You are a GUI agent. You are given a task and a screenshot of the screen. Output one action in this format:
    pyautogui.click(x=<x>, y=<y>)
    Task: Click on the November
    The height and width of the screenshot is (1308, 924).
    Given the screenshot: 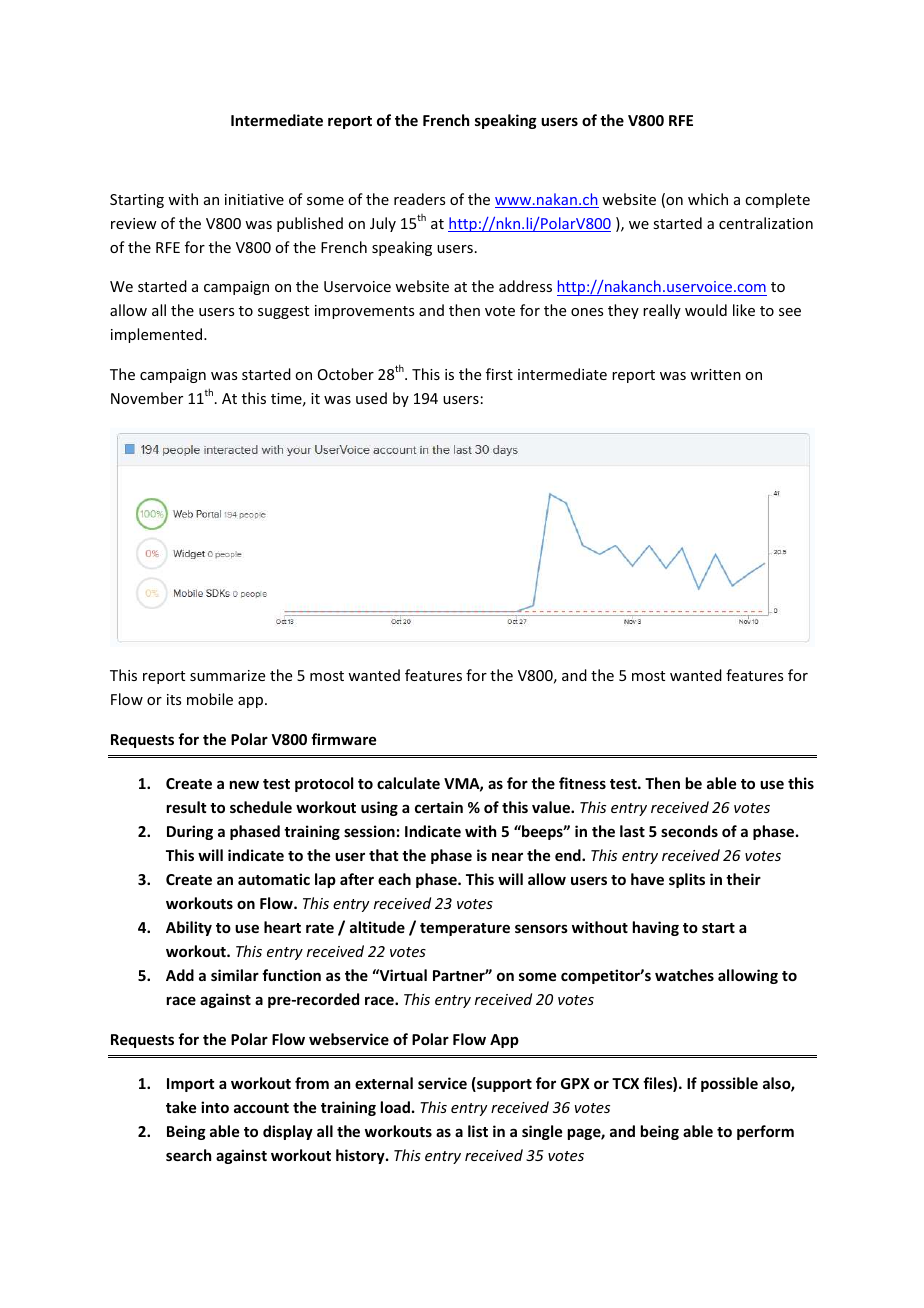 What is the action you would take?
    pyautogui.click(x=147, y=398)
